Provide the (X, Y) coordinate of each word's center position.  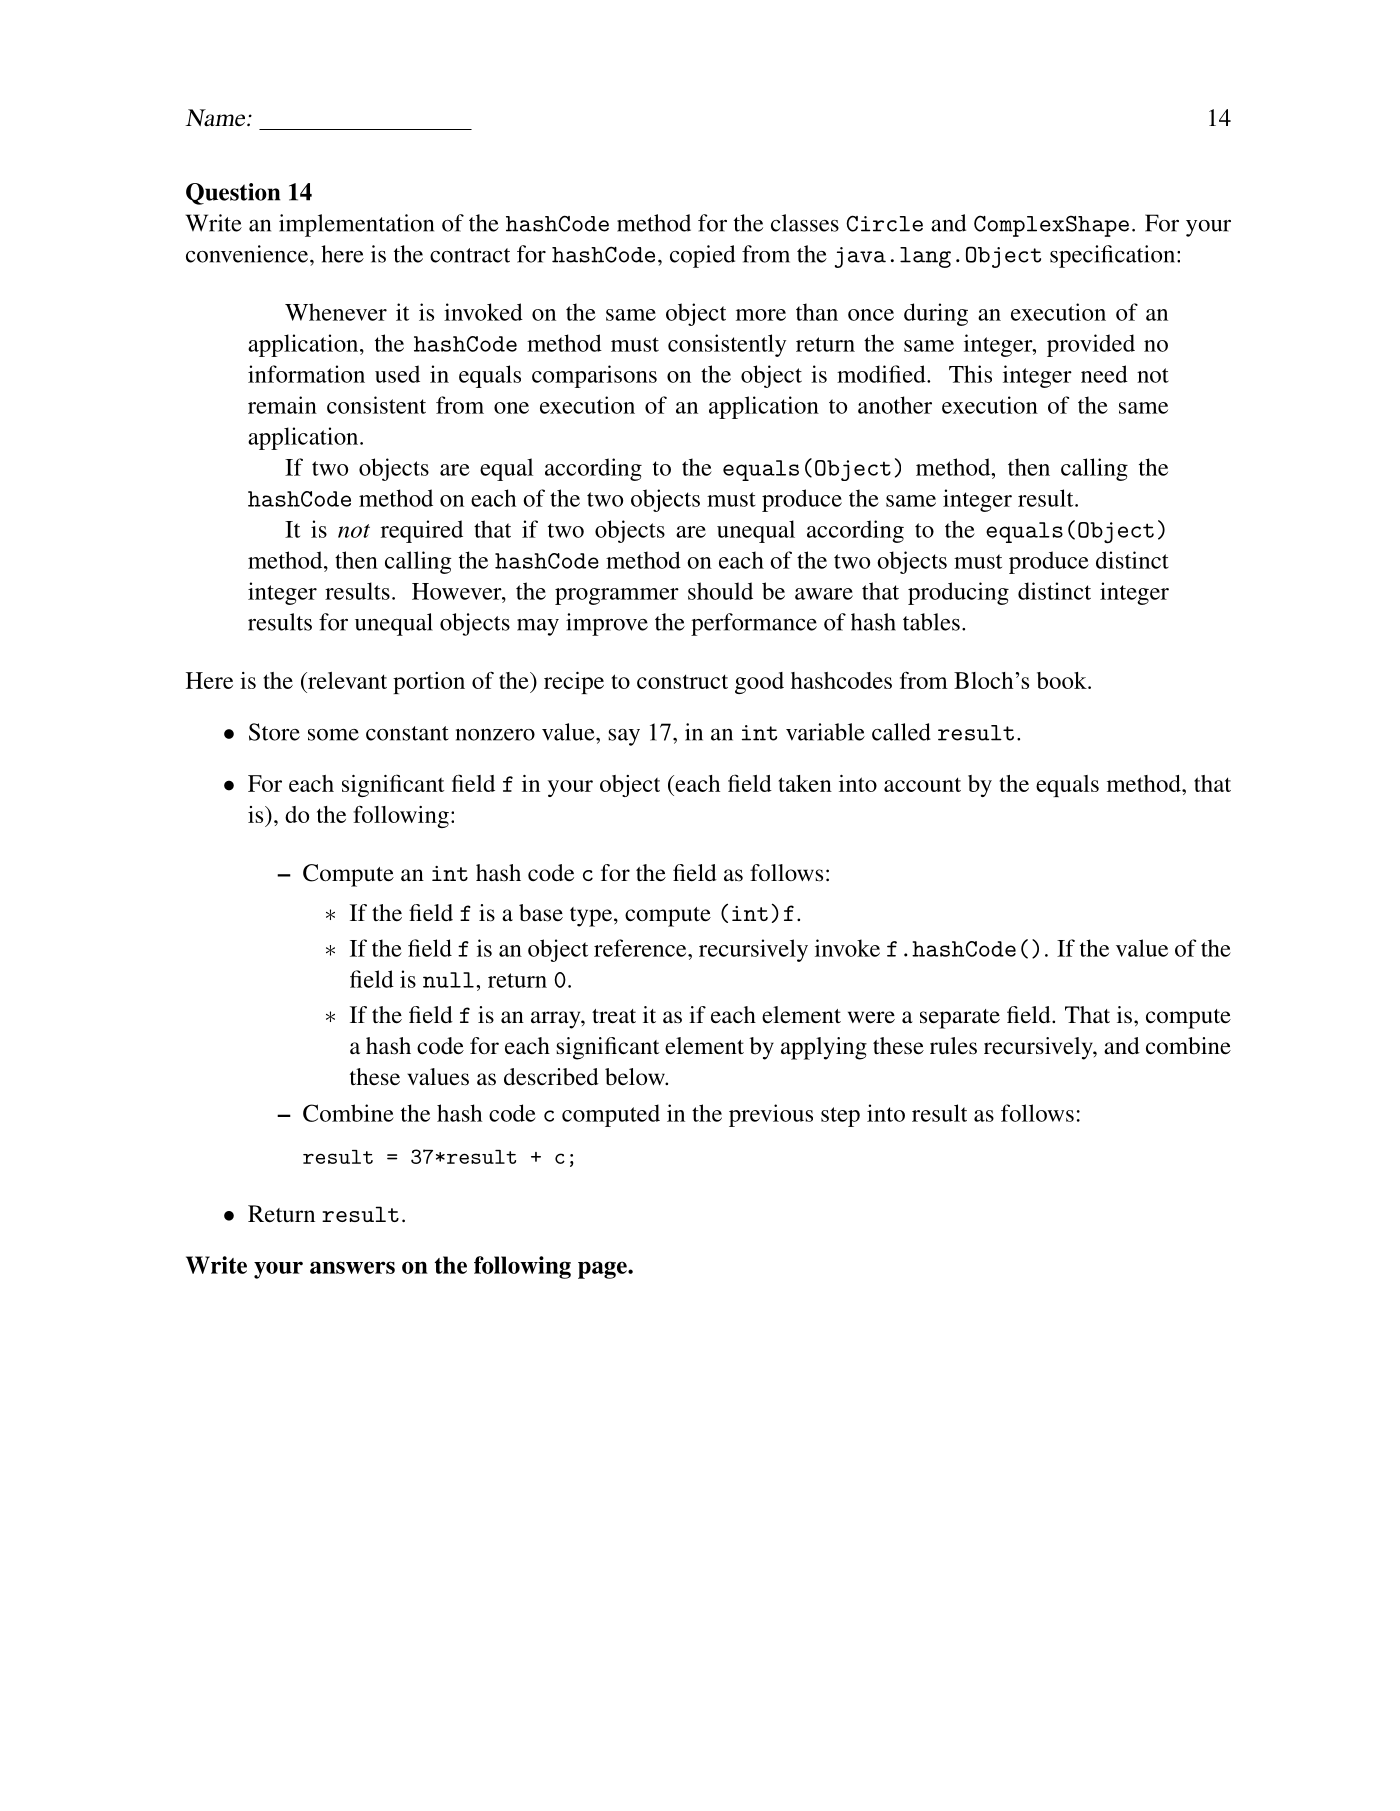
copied (702, 256)
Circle (884, 223)
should (720, 591)
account (922, 784)
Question (233, 194)
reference (641, 948)
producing (958, 593)
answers (352, 1267)
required (422, 531)
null (448, 980)
